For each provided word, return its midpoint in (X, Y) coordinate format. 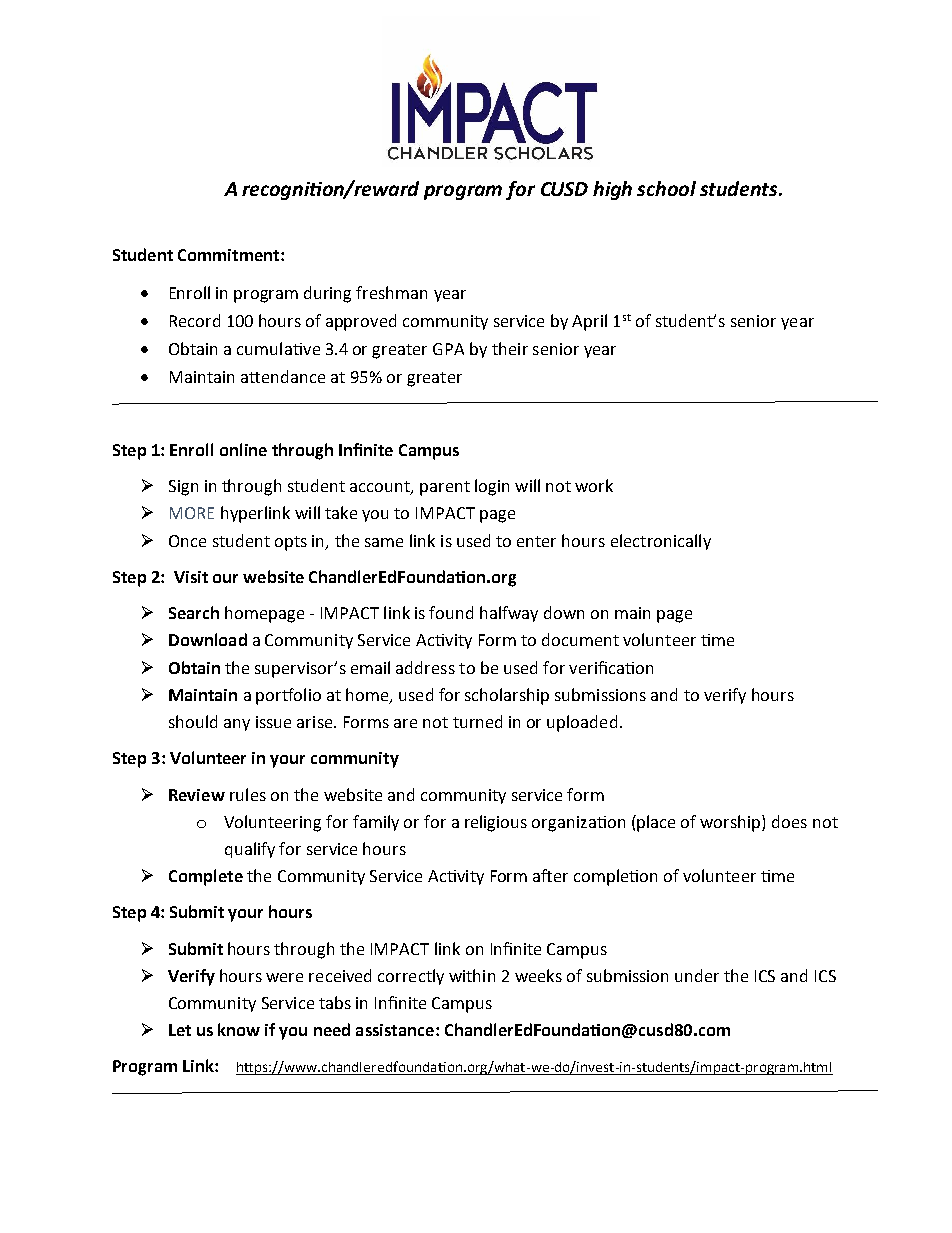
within (472, 975)
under (697, 975)
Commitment (230, 255)
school (666, 188)
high (612, 190)
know (239, 1029)
